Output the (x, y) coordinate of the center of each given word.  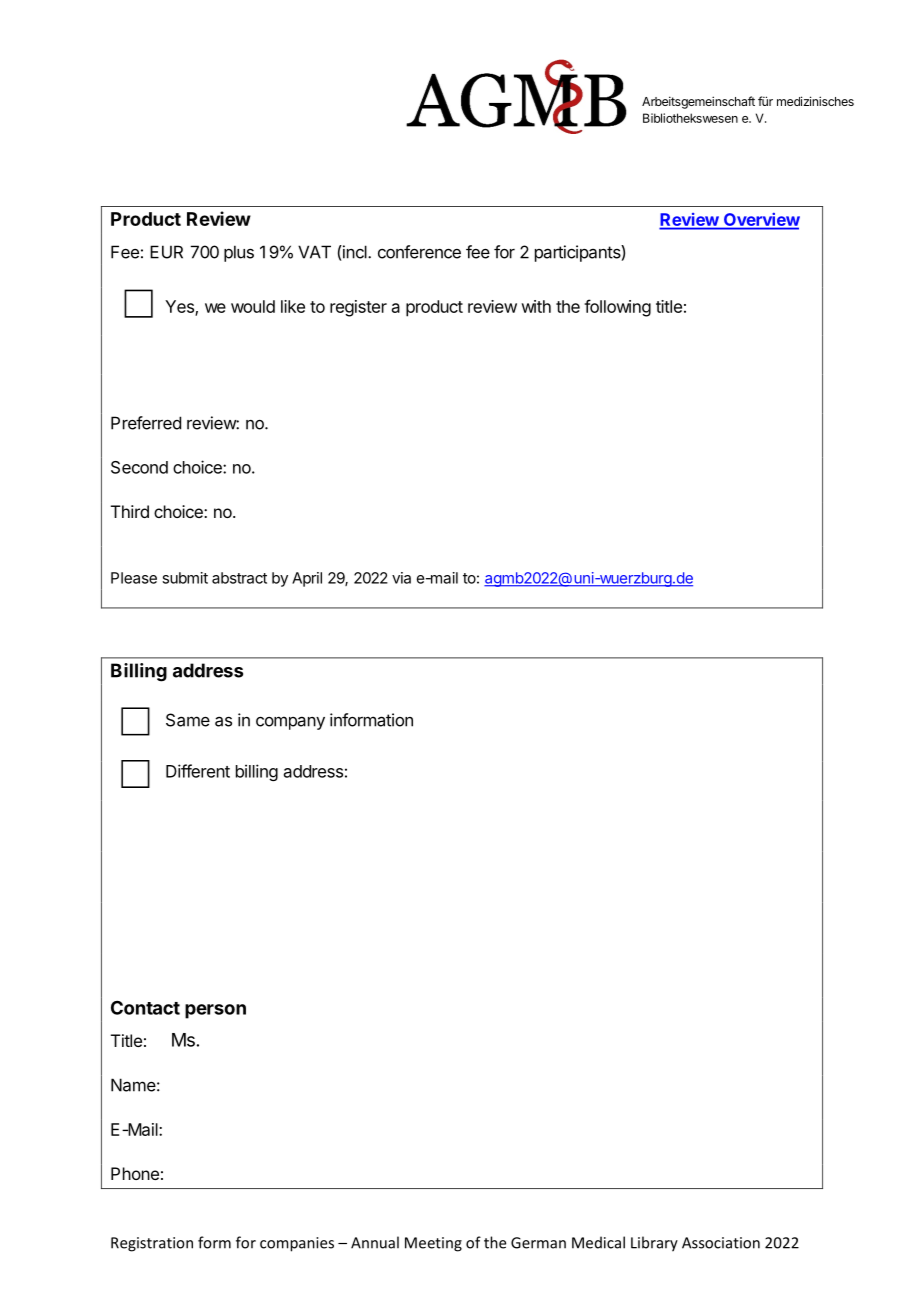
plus (239, 253)
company (290, 723)
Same (188, 720)
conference (419, 252)
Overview (761, 221)
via (401, 578)
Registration (152, 1244)
